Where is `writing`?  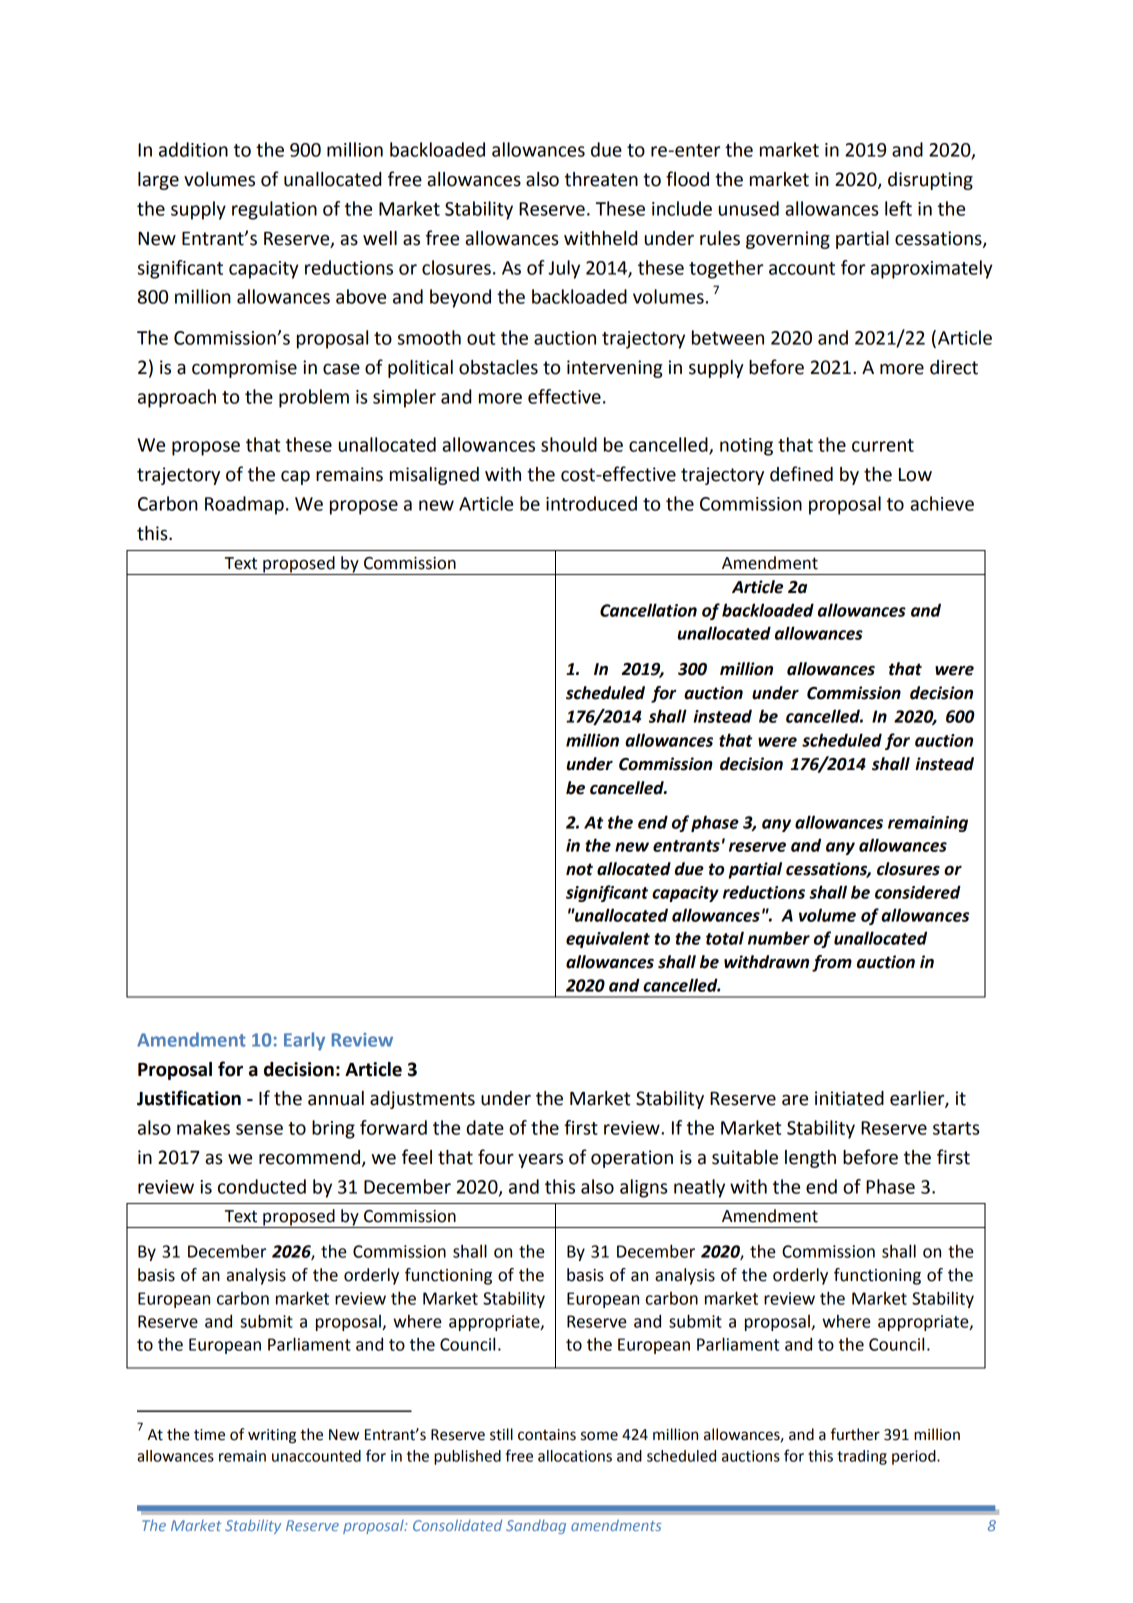
writing is located at coordinates (272, 1436).
